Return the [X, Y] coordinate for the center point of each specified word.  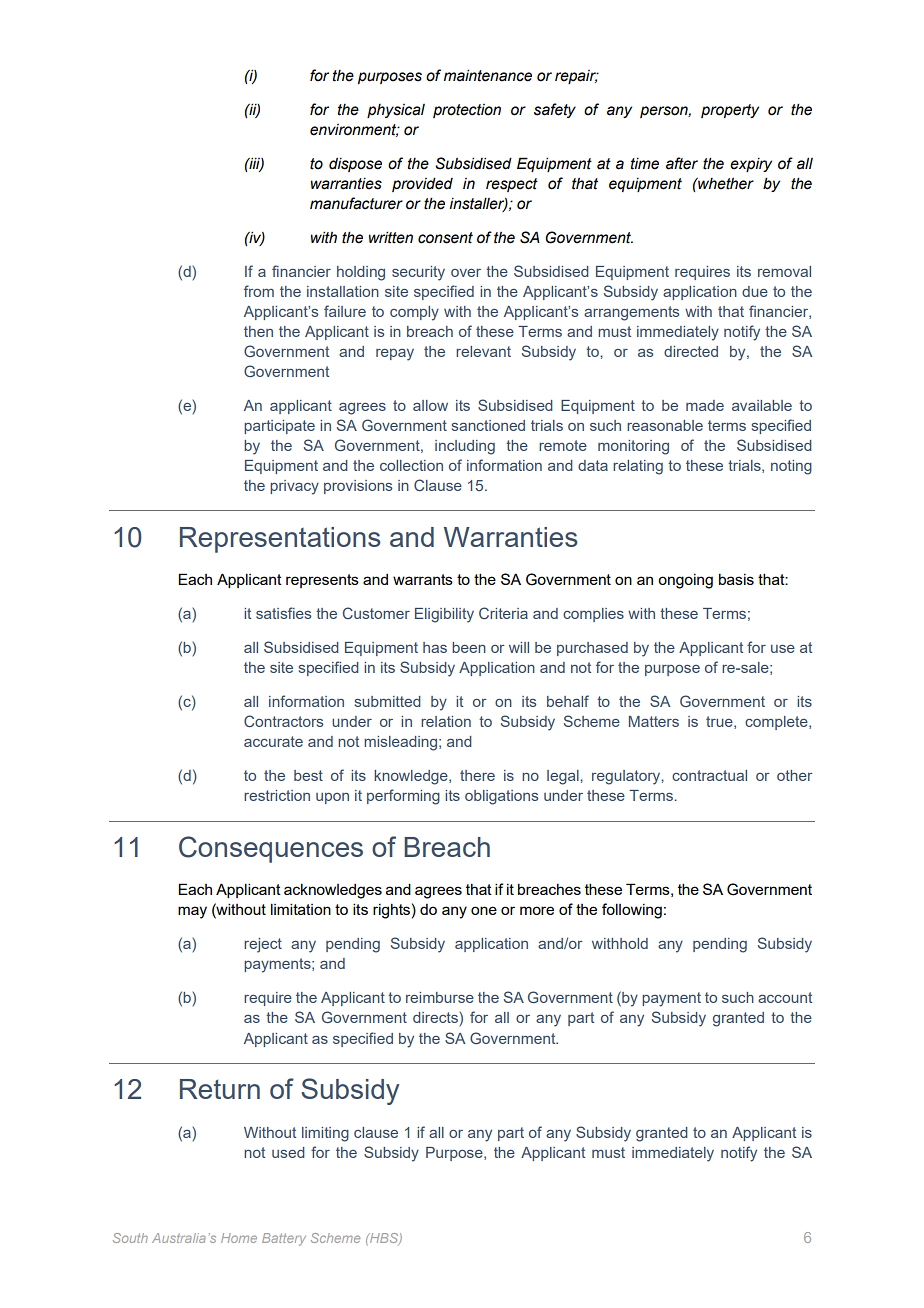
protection [467, 111]
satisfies [283, 613]
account [785, 997]
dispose [355, 165]
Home [239, 1238]
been [469, 647]
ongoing [685, 581]
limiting [325, 1134]
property [730, 111]
